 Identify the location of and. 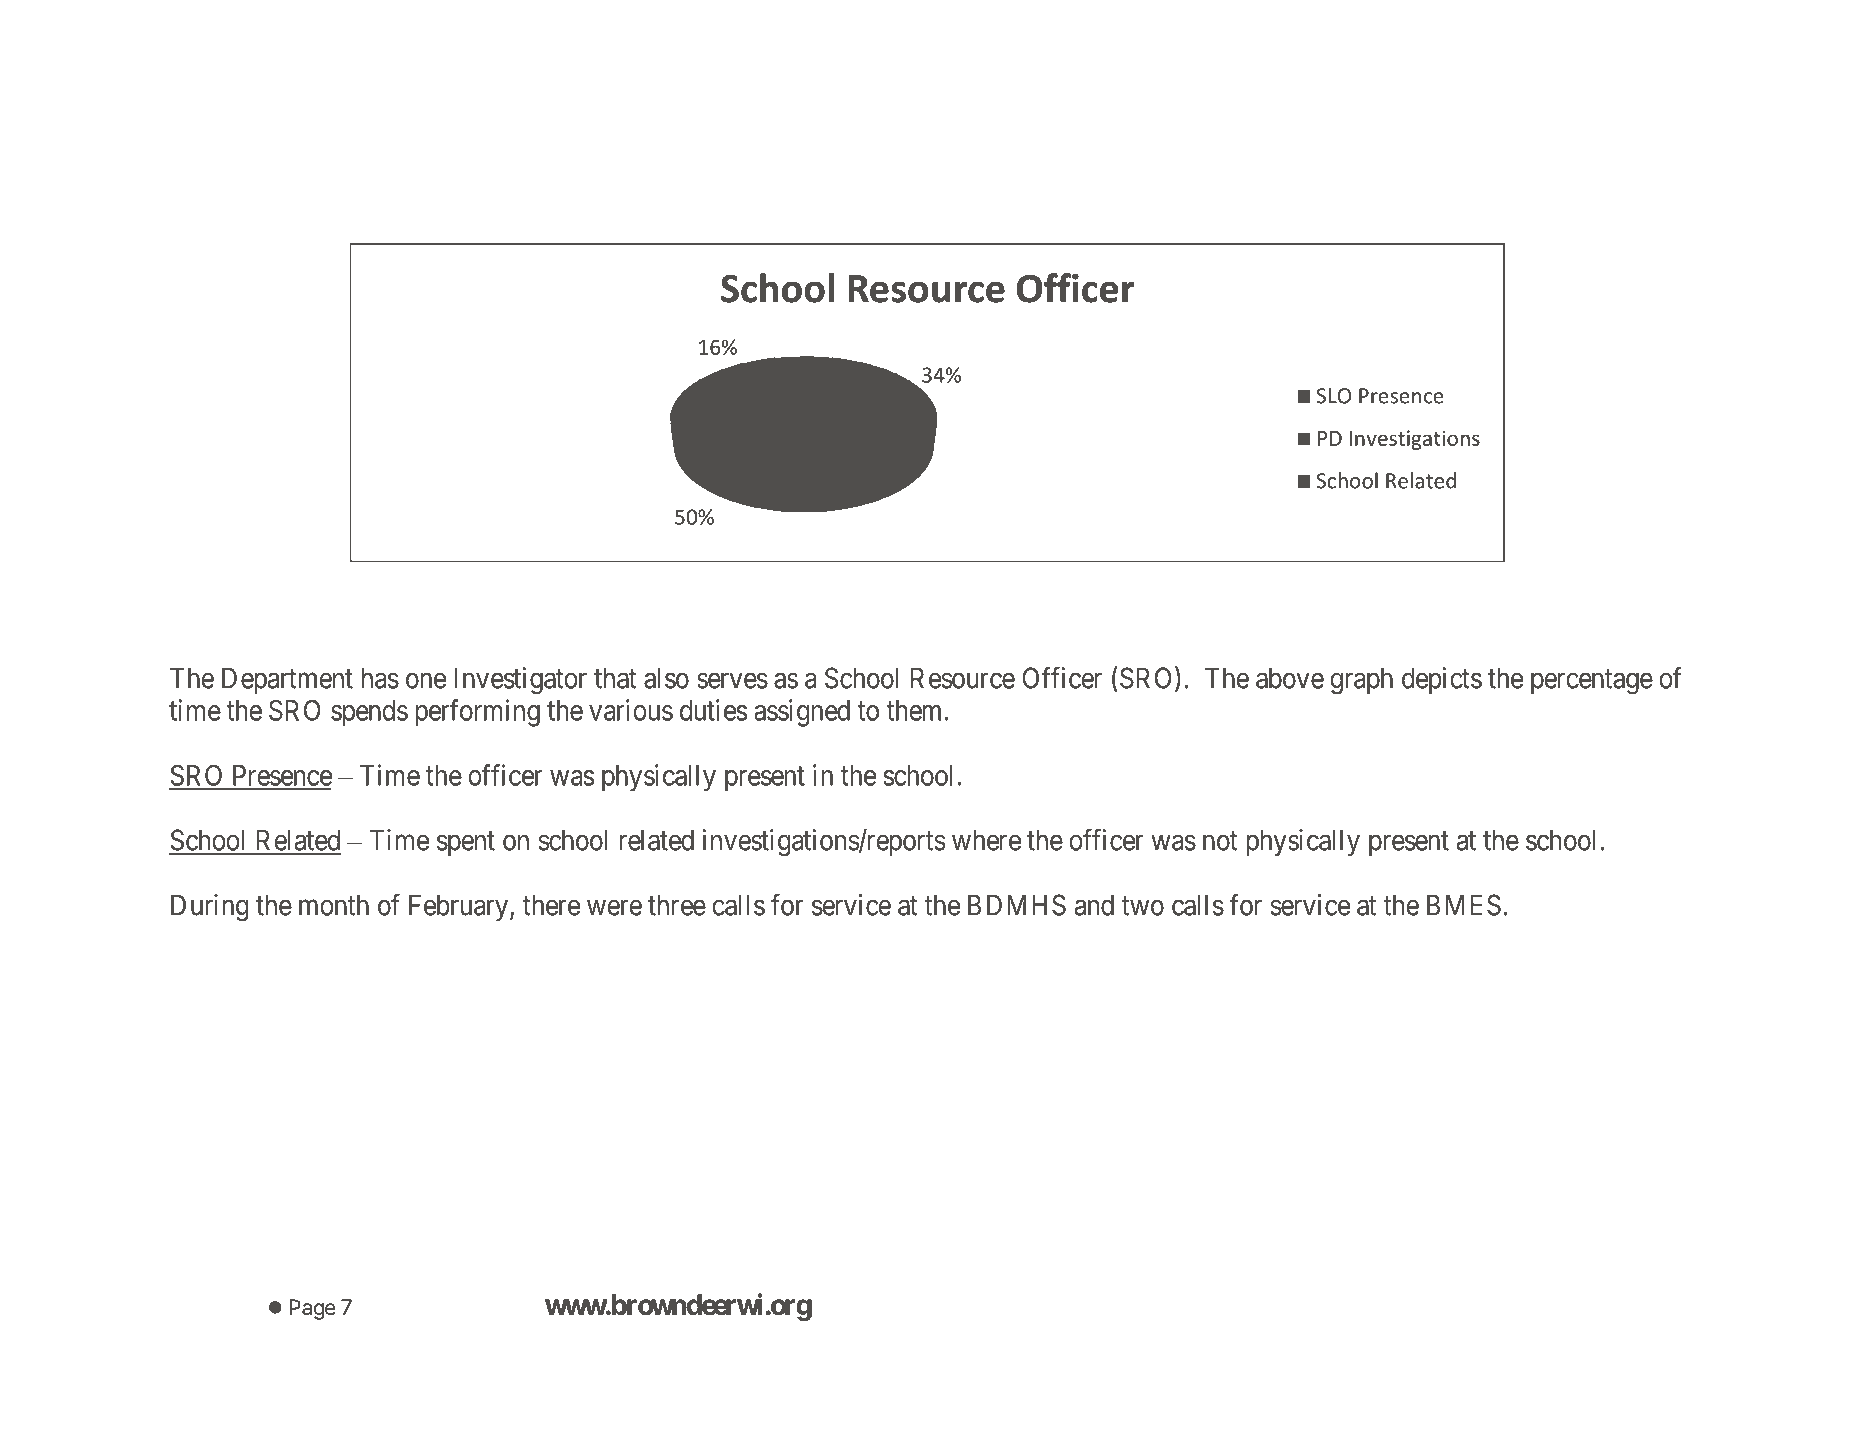
(1094, 905).
